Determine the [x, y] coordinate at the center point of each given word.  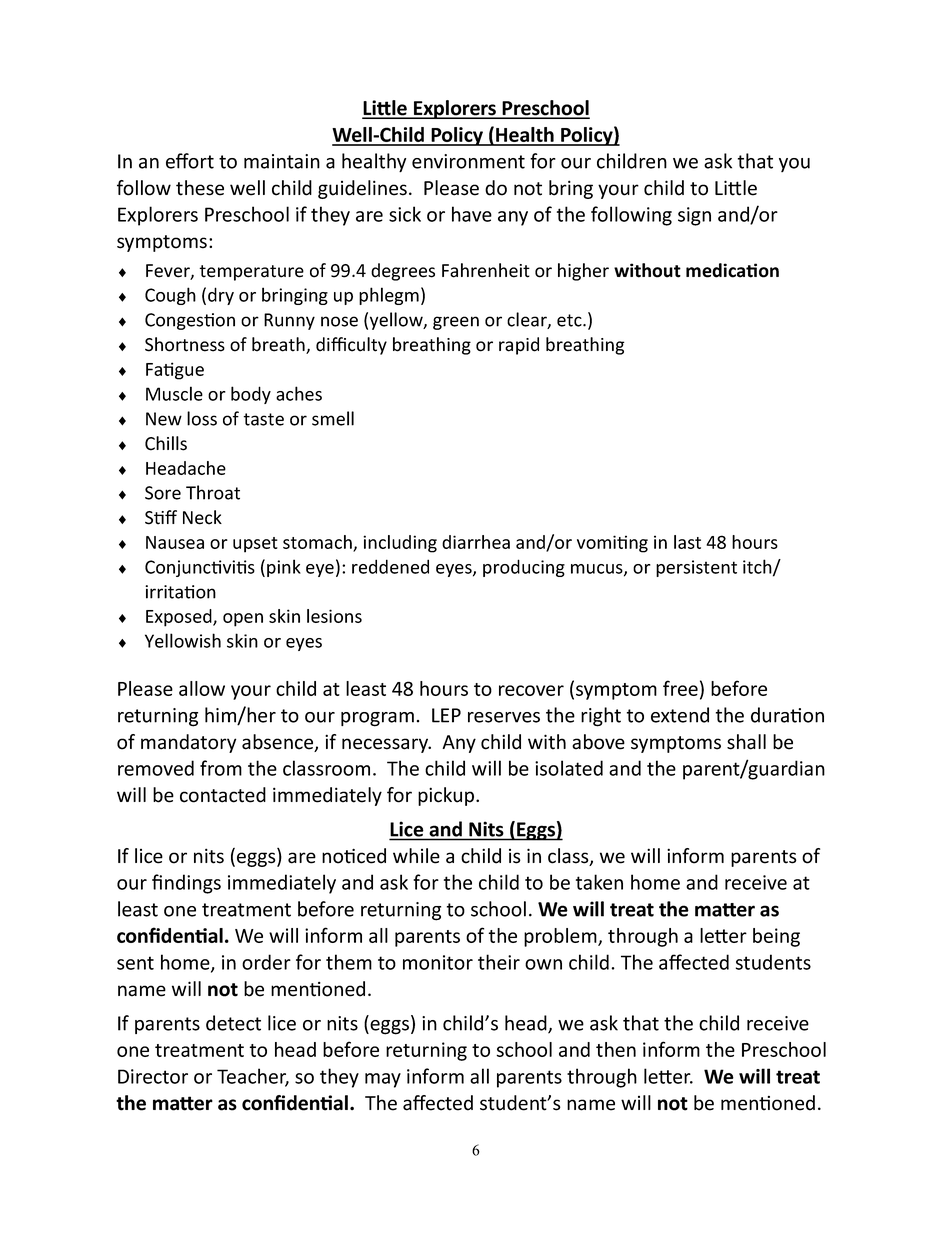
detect [233, 1023]
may [383, 1080]
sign [694, 216]
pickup [447, 796]
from [221, 768]
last [687, 542]
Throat [213, 492]
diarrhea [476, 542]
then [616, 1049]
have [472, 214]
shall [746, 742]
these [200, 188]
